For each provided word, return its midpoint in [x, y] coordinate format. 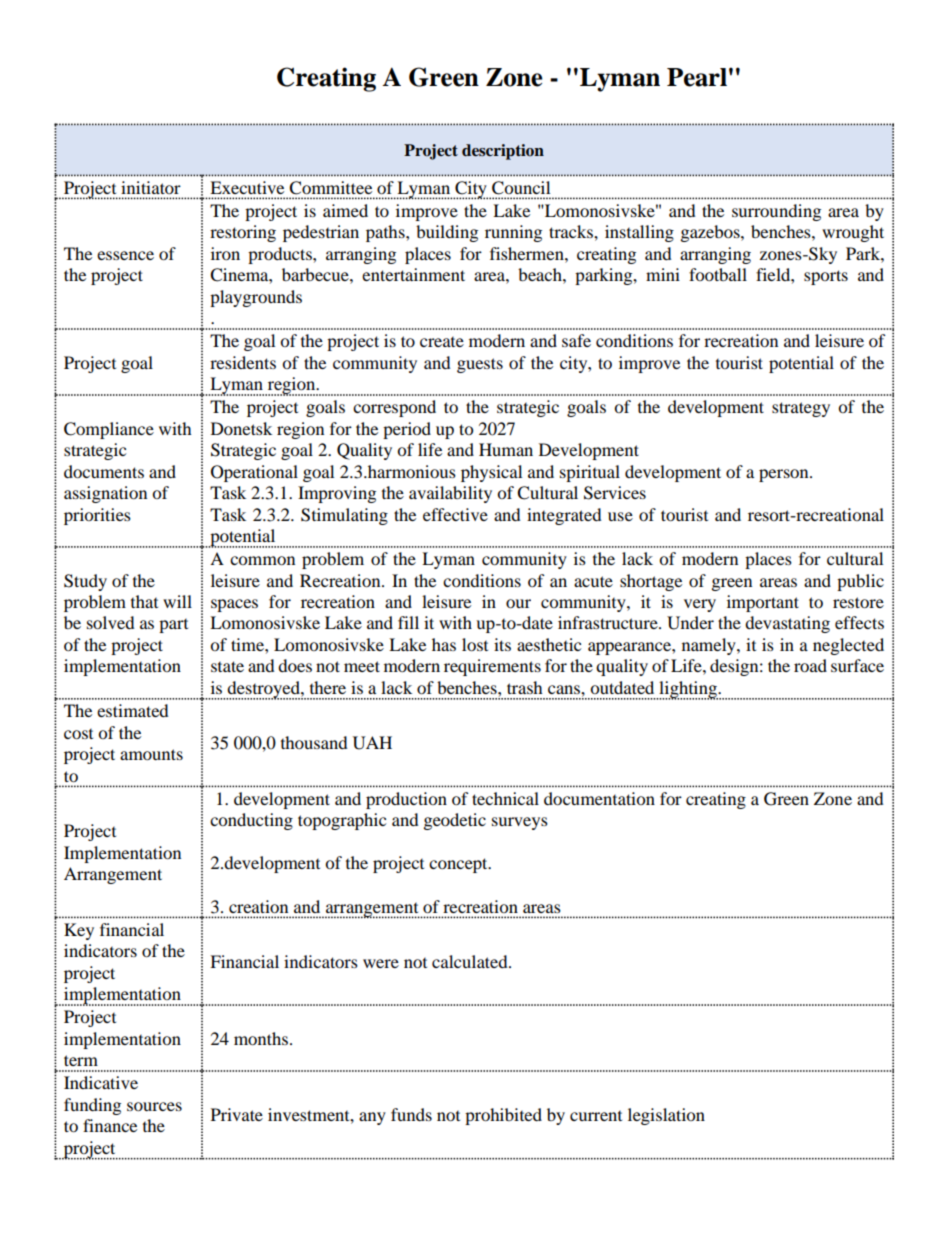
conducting [251, 821]
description [503, 152]
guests [480, 365]
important [763, 603]
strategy [801, 409]
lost [475, 644]
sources [154, 1106]
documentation [599, 798]
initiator [151, 187]
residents [243, 362]
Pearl [697, 77]
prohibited [503, 1116]
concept [459, 865]
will [177, 601]
